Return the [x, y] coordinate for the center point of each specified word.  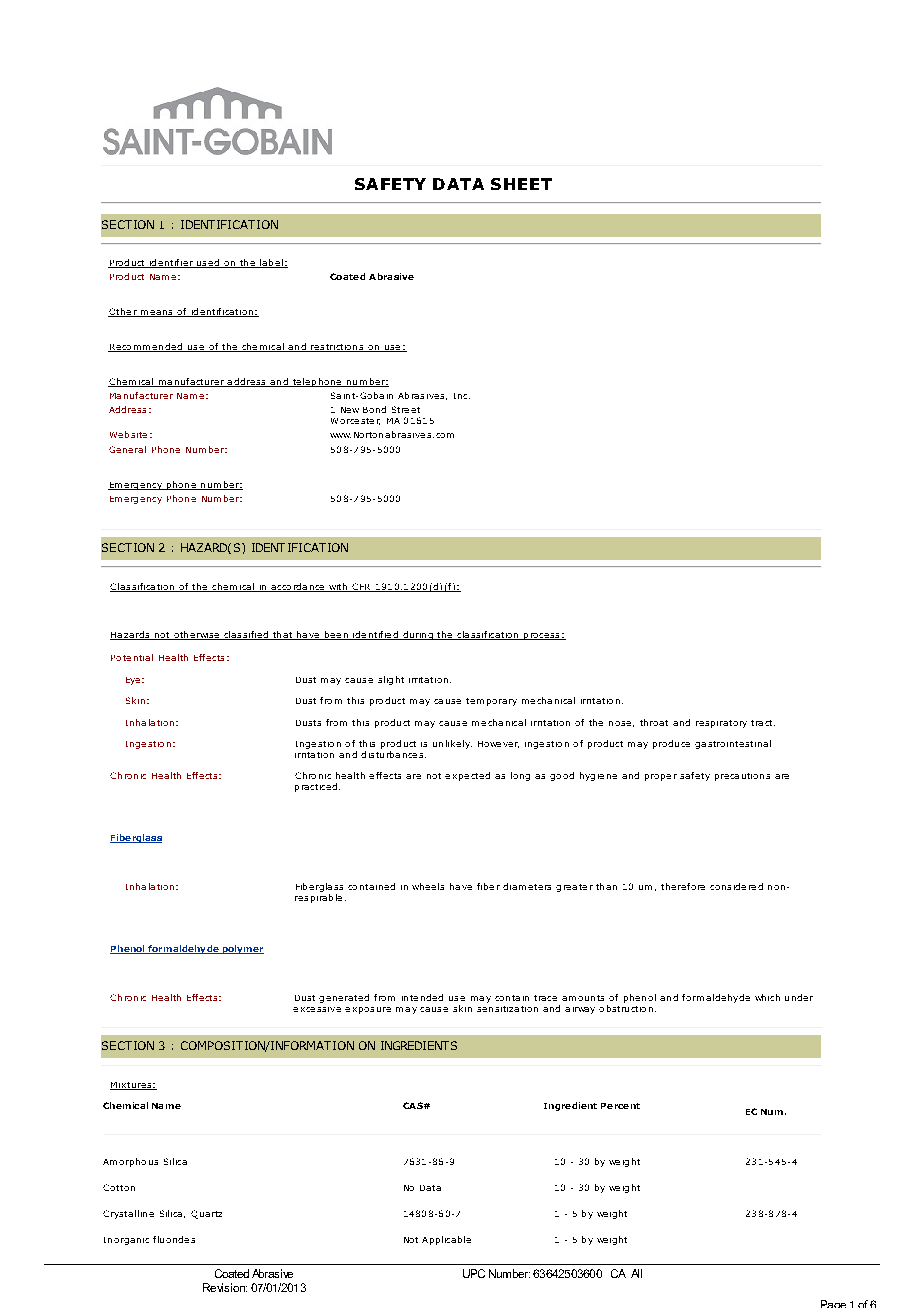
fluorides [174, 1239]
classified [246, 635]
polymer [242, 949]
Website [128, 434]
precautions [742, 777]
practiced [316, 787]
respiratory [721, 724]
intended [422, 997]
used [207, 263]
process [542, 636]
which [767, 997]
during [418, 635]
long [520, 776]
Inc [462, 396]
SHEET [521, 184]
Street [406, 409]
